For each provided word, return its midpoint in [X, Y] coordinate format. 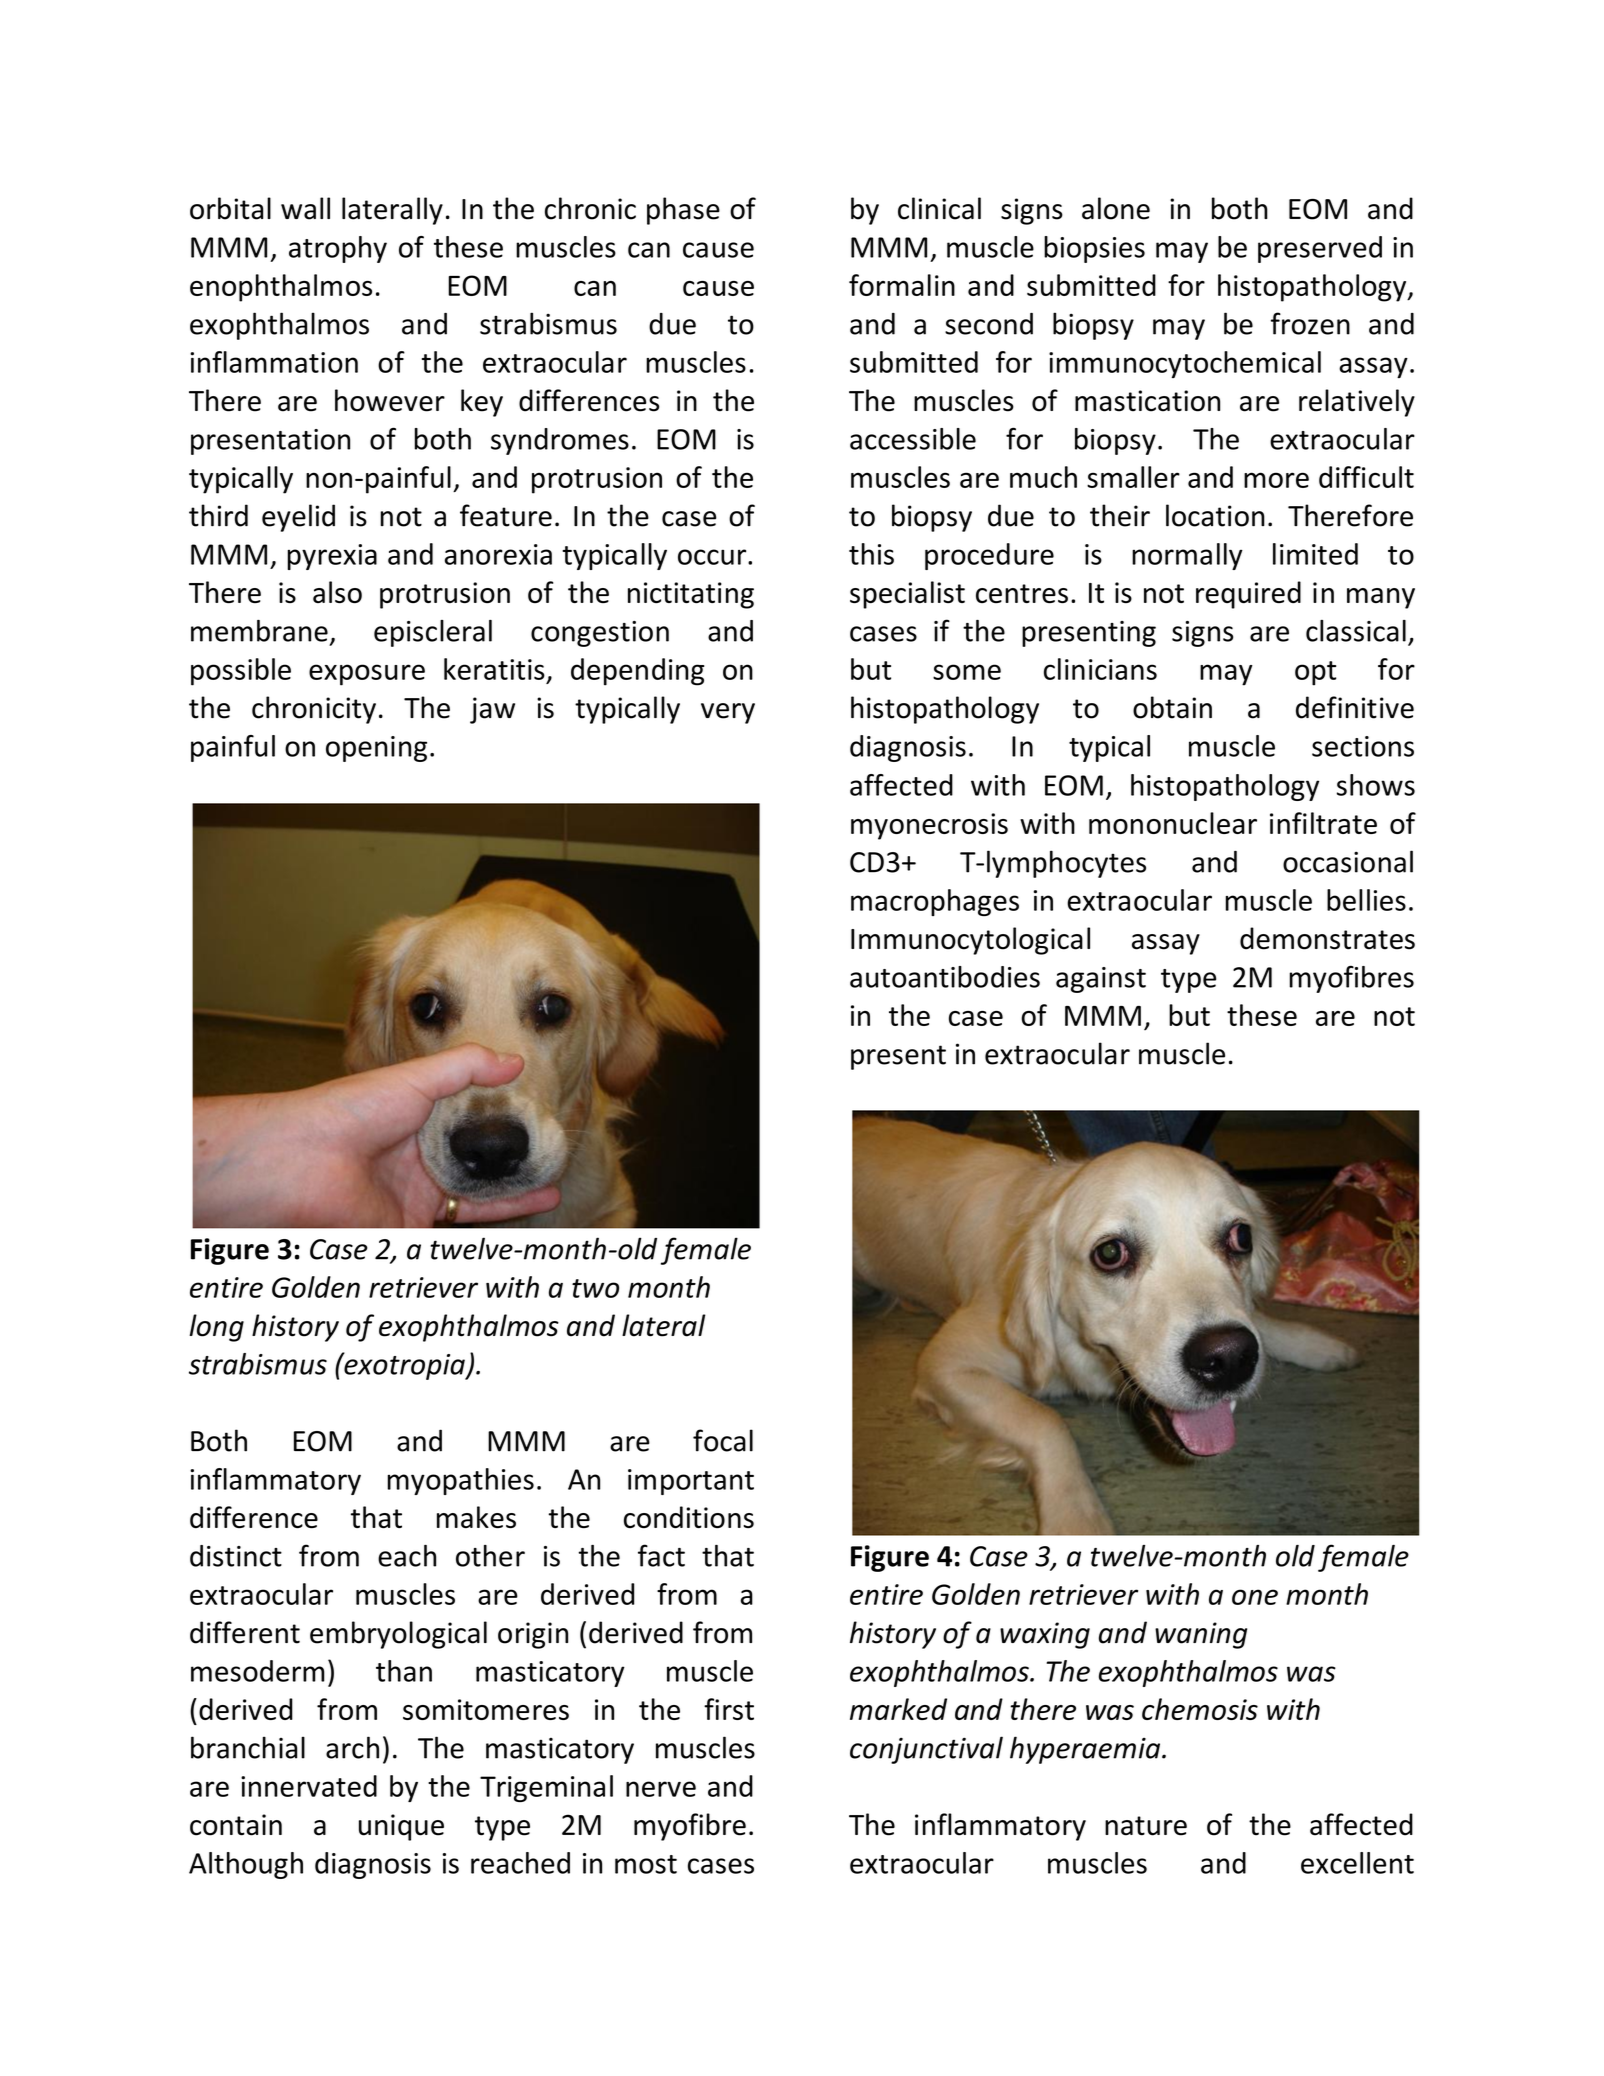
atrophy [338, 249]
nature [1146, 1826]
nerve [661, 1789]
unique [401, 1827]
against [1101, 980]
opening [376, 749]
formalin [902, 285]
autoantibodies [945, 977]
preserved [1320, 249]
